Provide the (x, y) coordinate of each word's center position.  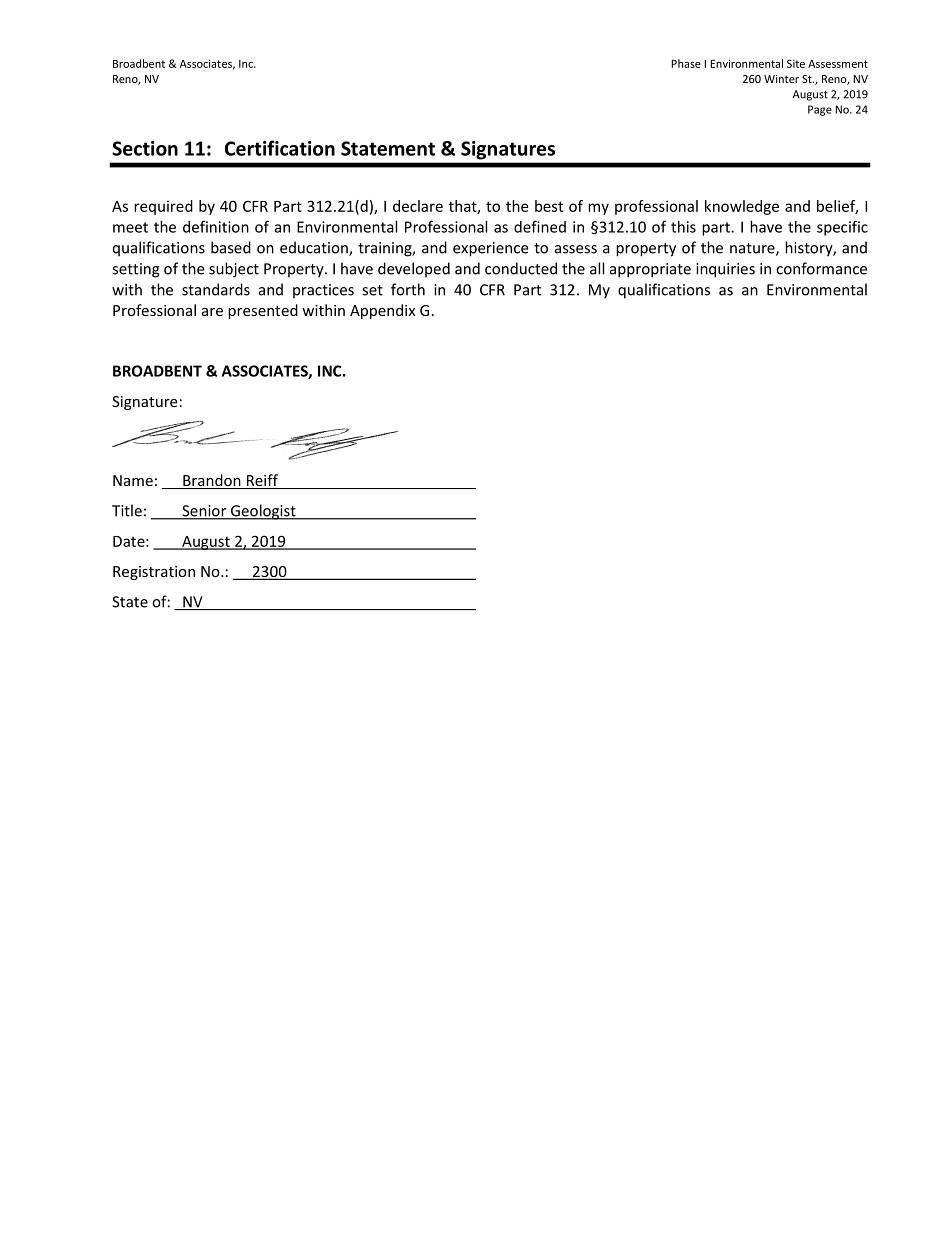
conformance (821, 268)
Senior (204, 512)
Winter (781, 79)
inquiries (725, 270)
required (163, 207)
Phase (686, 63)
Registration (154, 573)
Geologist (263, 512)
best (549, 206)
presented (263, 311)
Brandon (212, 481)
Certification (280, 148)
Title (127, 510)
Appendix (382, 311)
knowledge (742, 207)
